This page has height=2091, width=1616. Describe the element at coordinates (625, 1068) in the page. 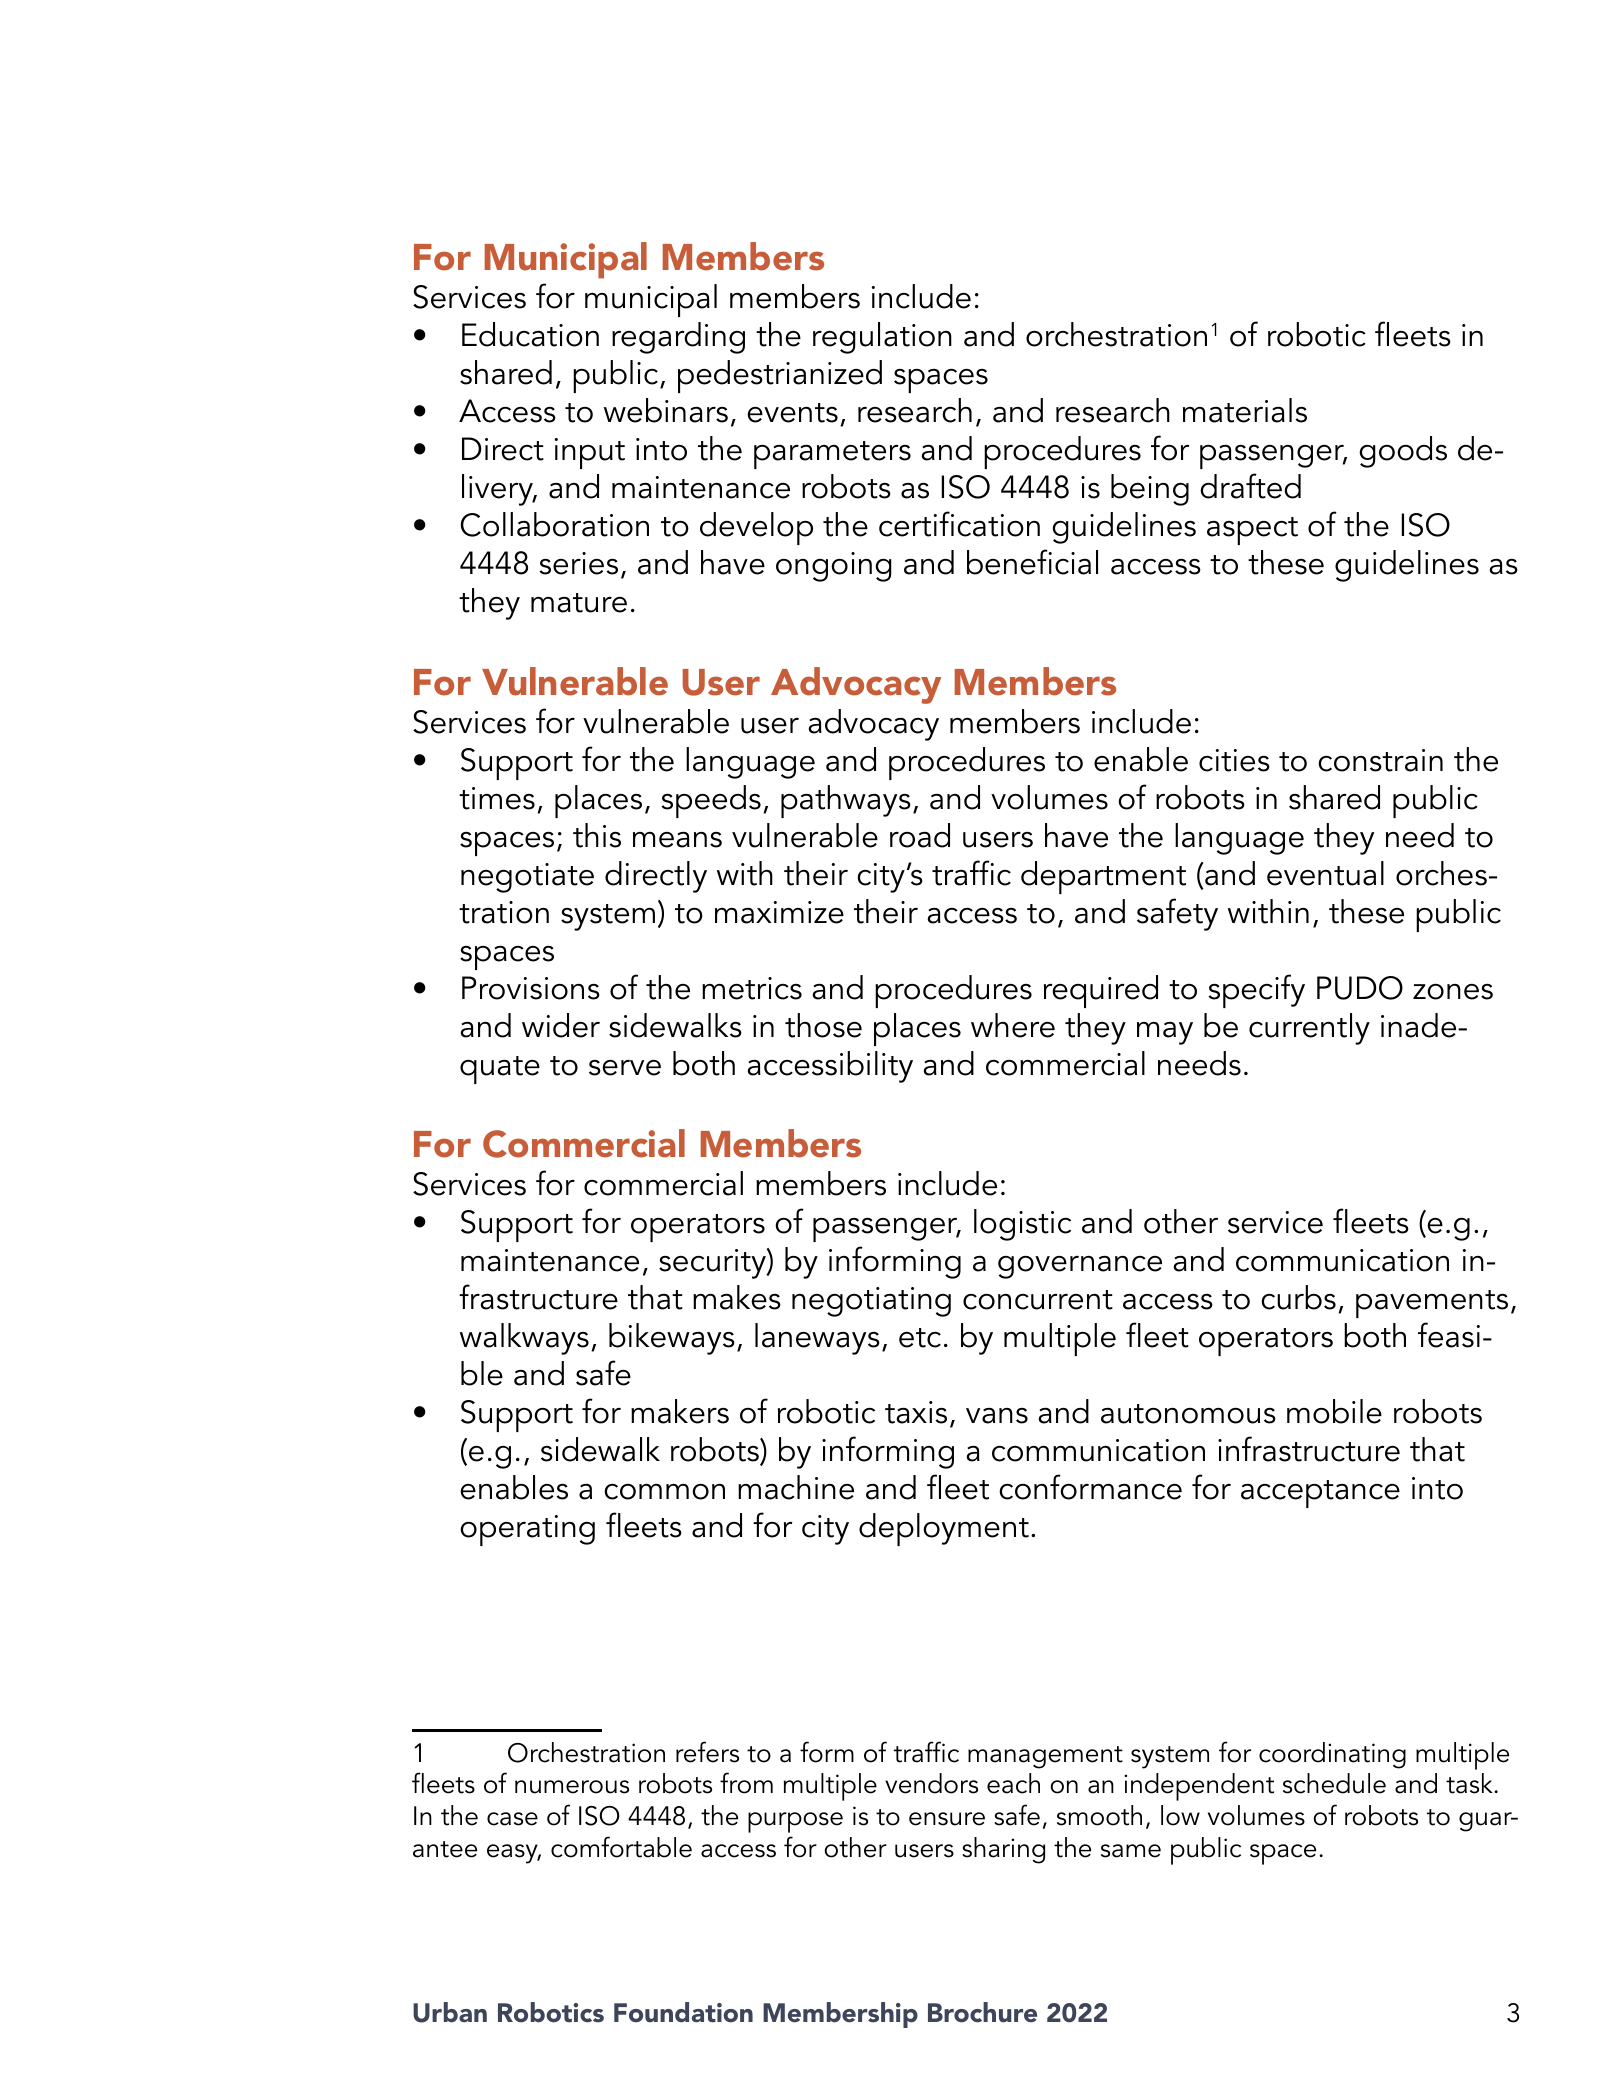

I see `serve` at that location.
